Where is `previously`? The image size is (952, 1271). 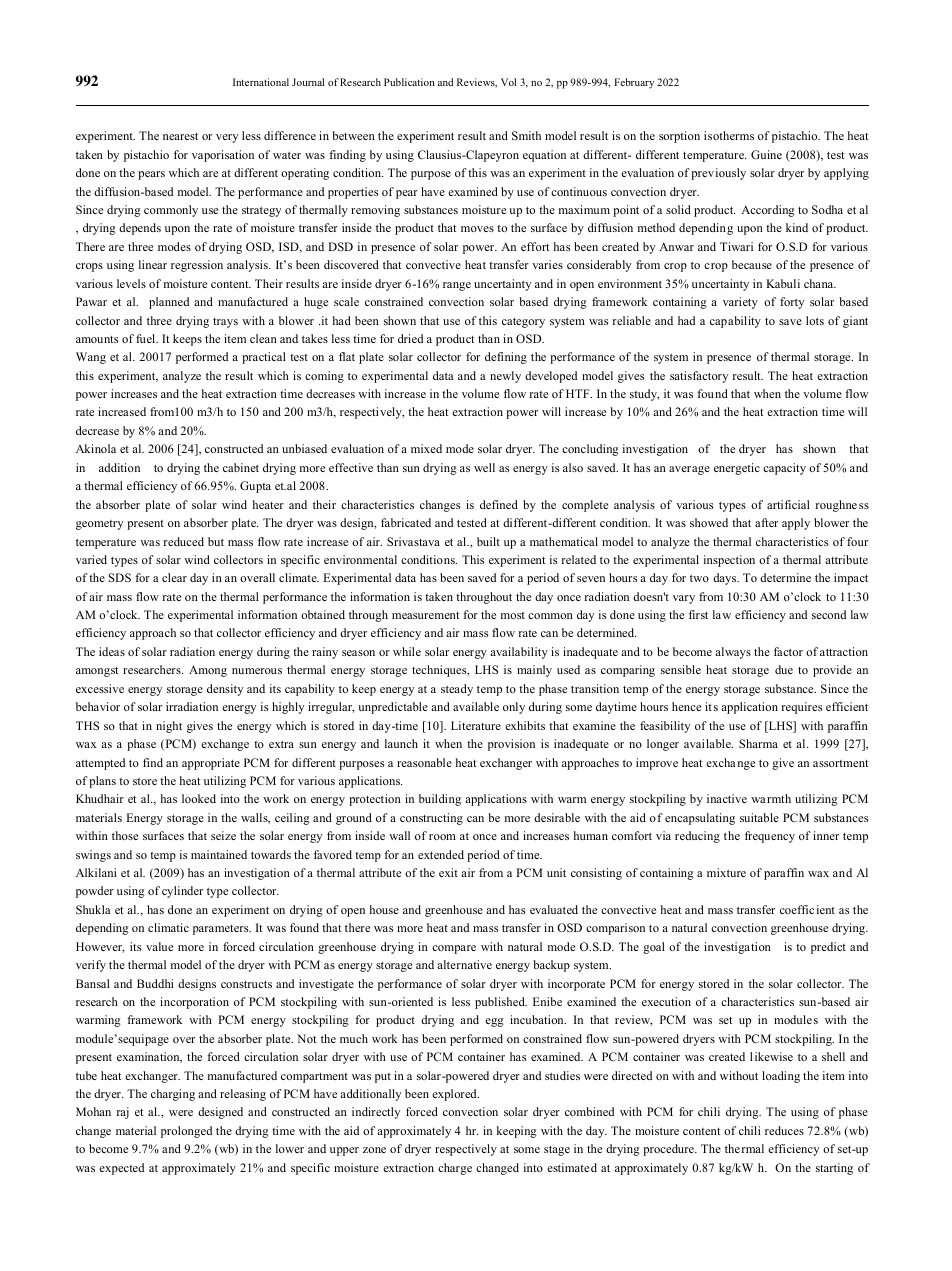
previously is located at coordinates (718, 174).
